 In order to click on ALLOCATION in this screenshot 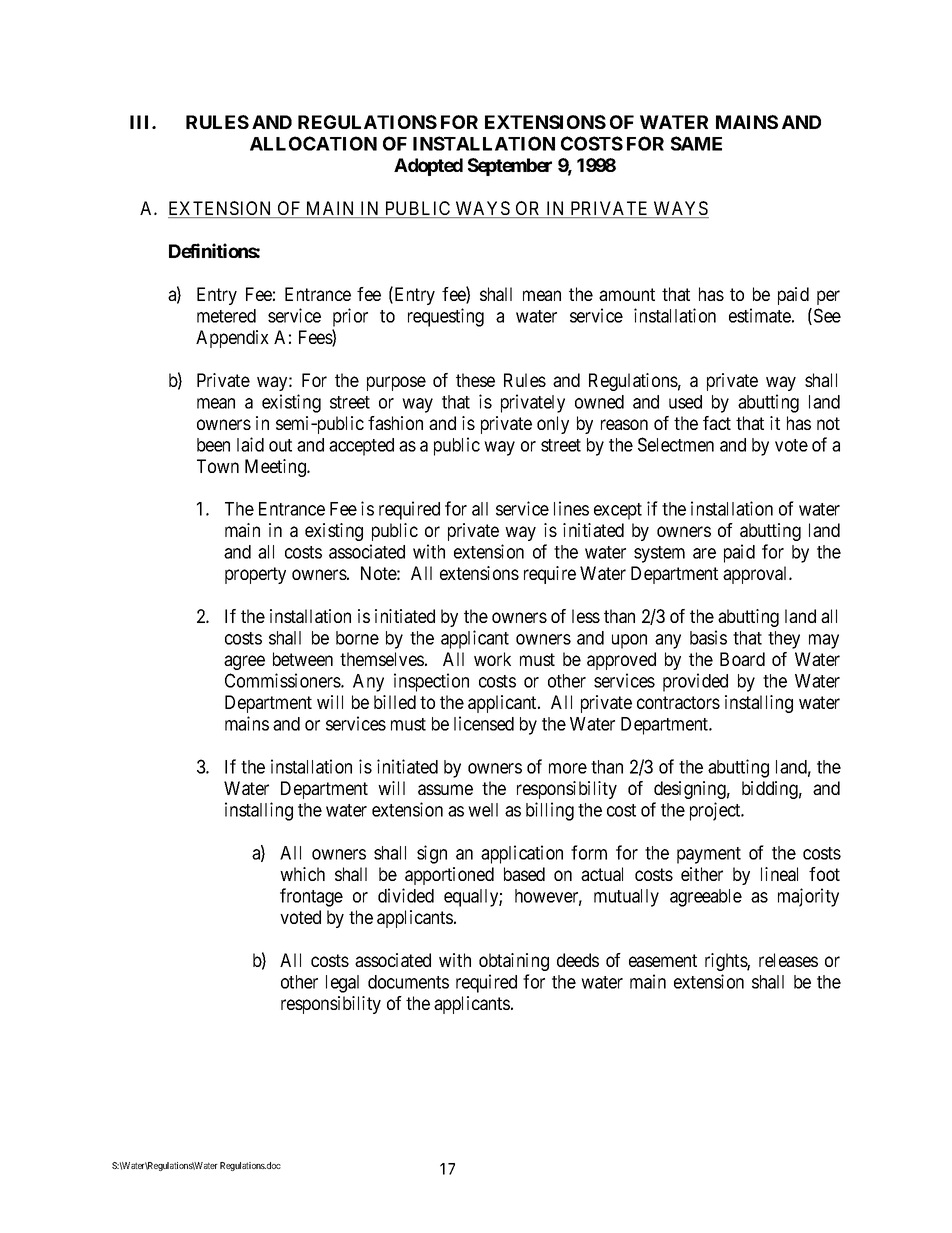, I will do `click(313, 143)`.
